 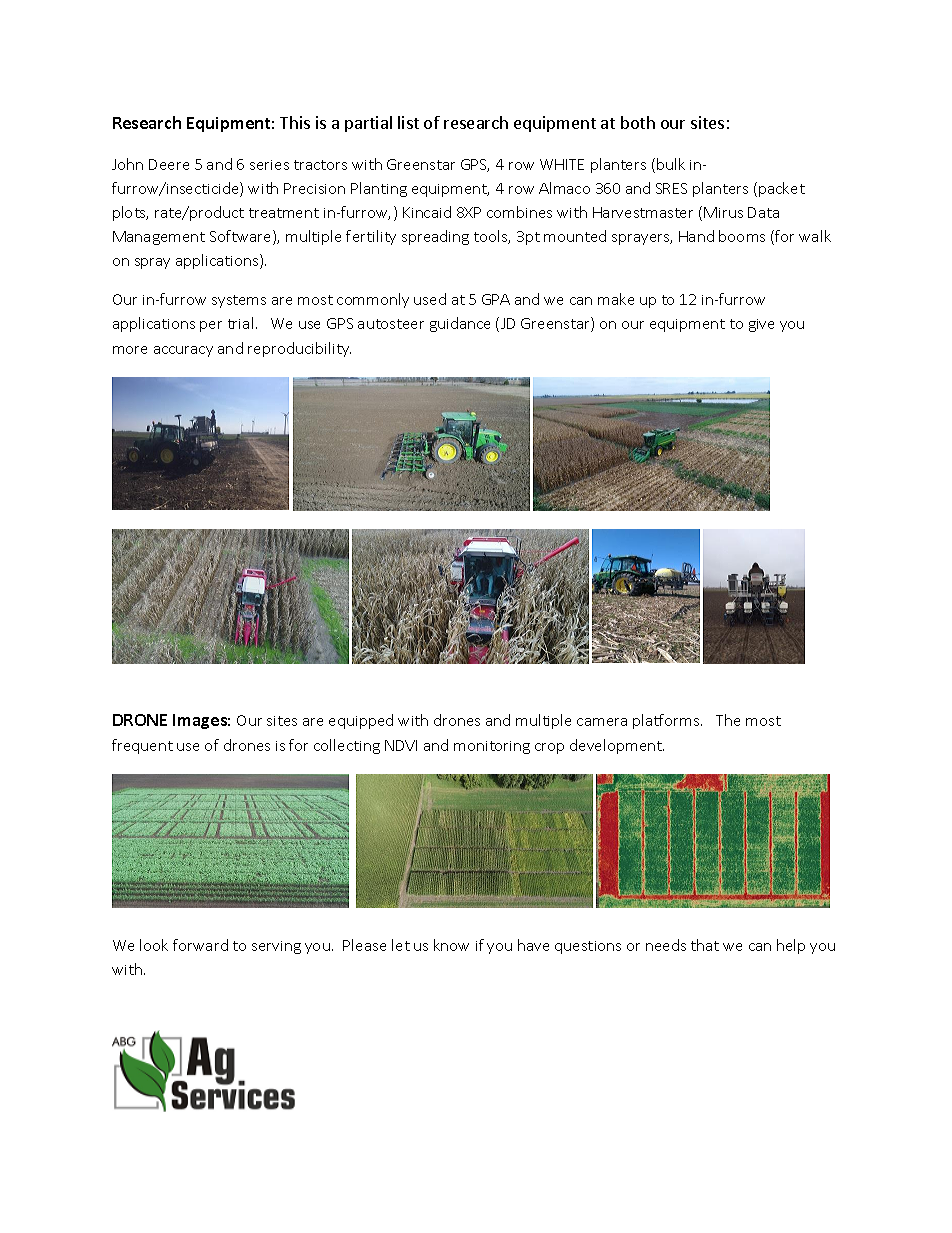 What do you see at coordinates (361, 721) in the image?
I see `equipped` at bounding box center [361, 721].
